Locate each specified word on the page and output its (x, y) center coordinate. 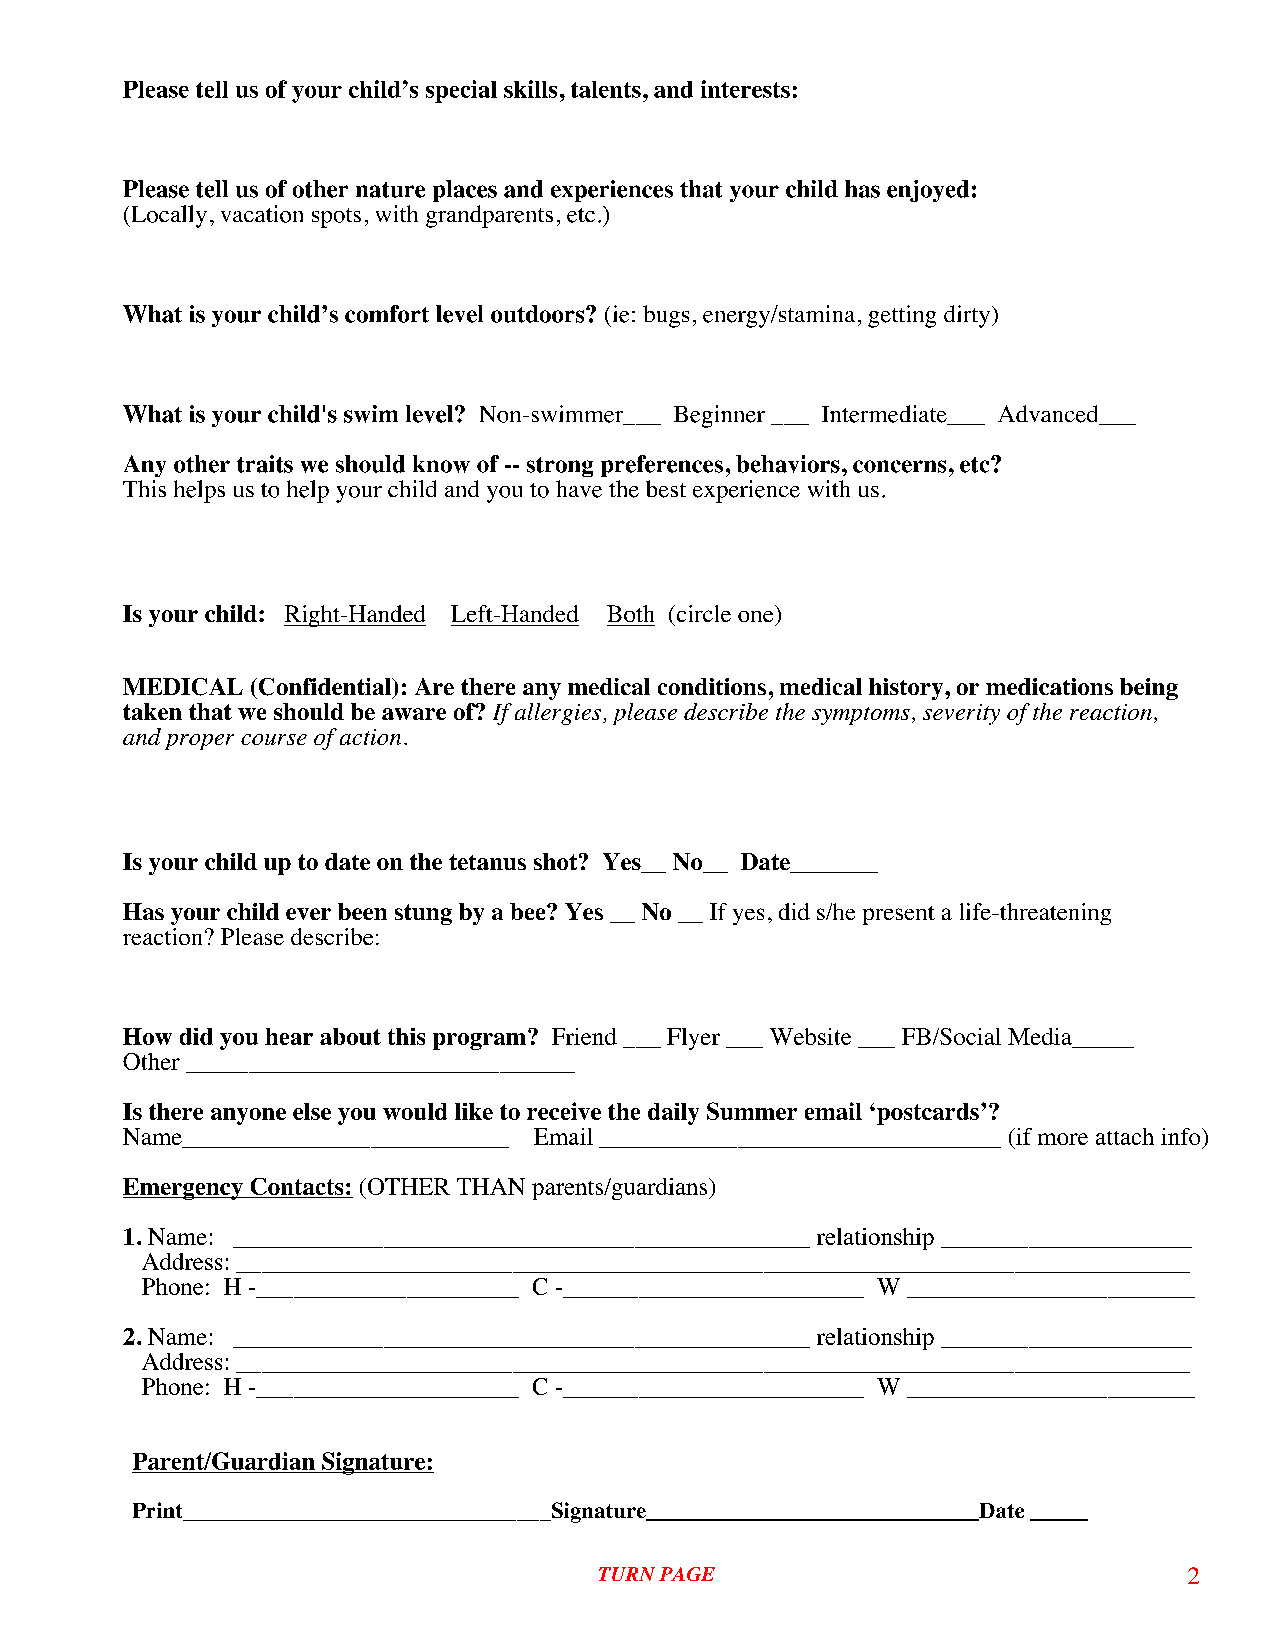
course (274, 739)
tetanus (487, 862)
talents (606, 89)
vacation (262, 214)
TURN (627, 1574)
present (899, 915)
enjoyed (928, 191)
